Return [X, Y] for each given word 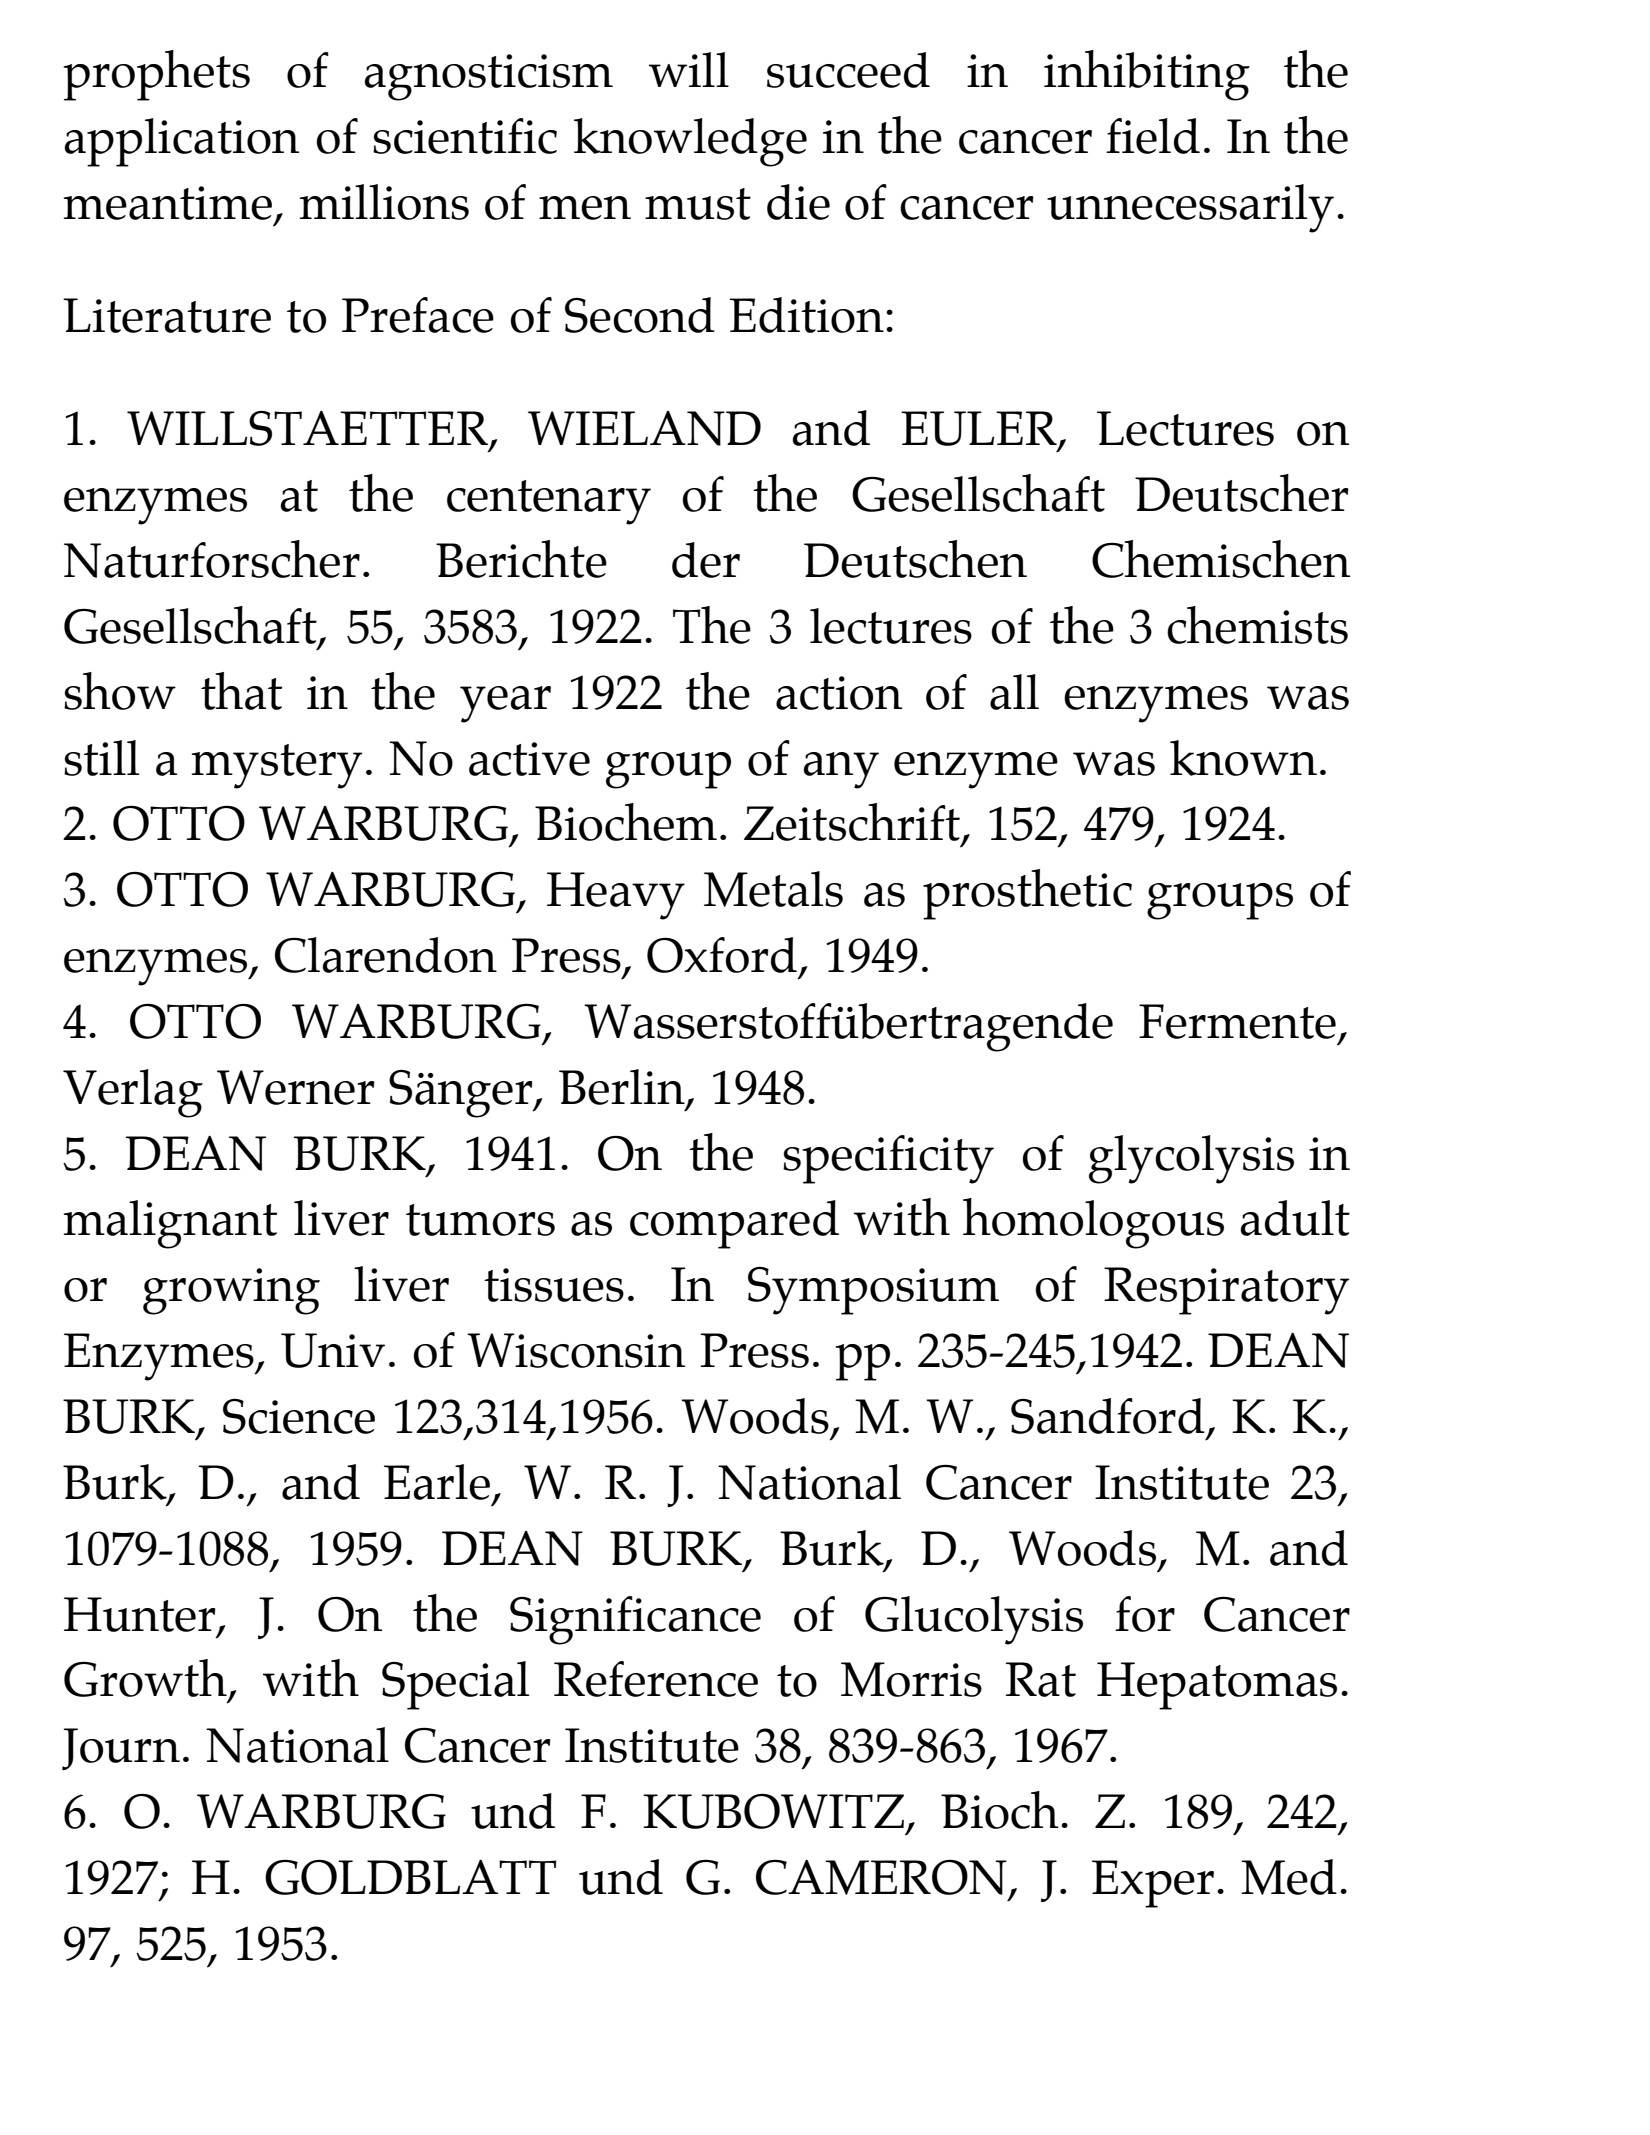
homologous [1093, 1223]
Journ [121, 1749]
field [1153, 136]
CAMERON [881, 1877]
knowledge [690, 142]
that [241, 691]
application [181, 142]
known [1243, 758]
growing [231, 1291]
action [839, 693]
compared [734, 1224]
